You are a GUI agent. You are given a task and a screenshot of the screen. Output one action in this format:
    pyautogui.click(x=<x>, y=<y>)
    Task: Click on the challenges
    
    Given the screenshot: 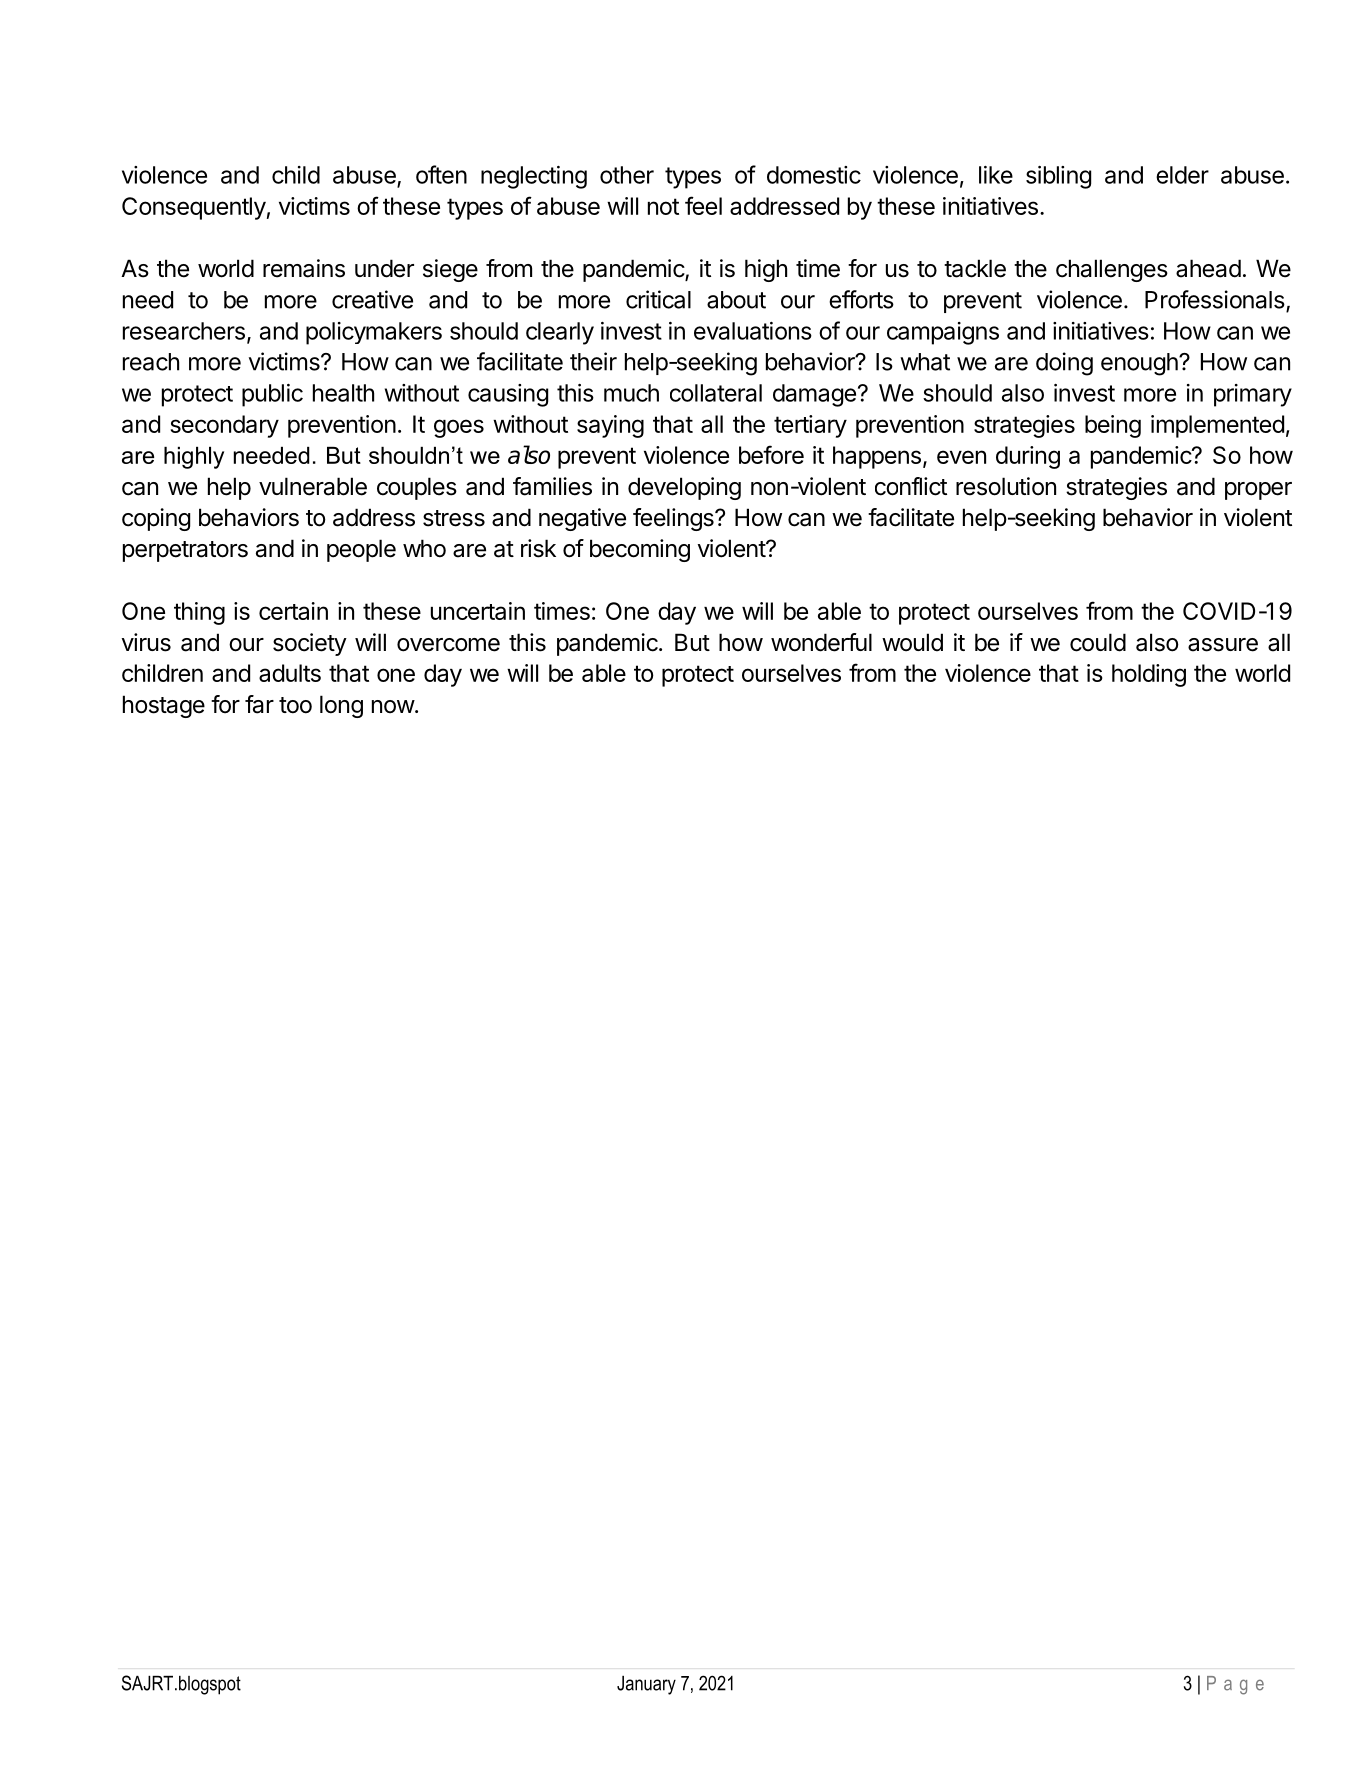 What is the action you would take?
    pyautogui.click(x=1112, y=270)
